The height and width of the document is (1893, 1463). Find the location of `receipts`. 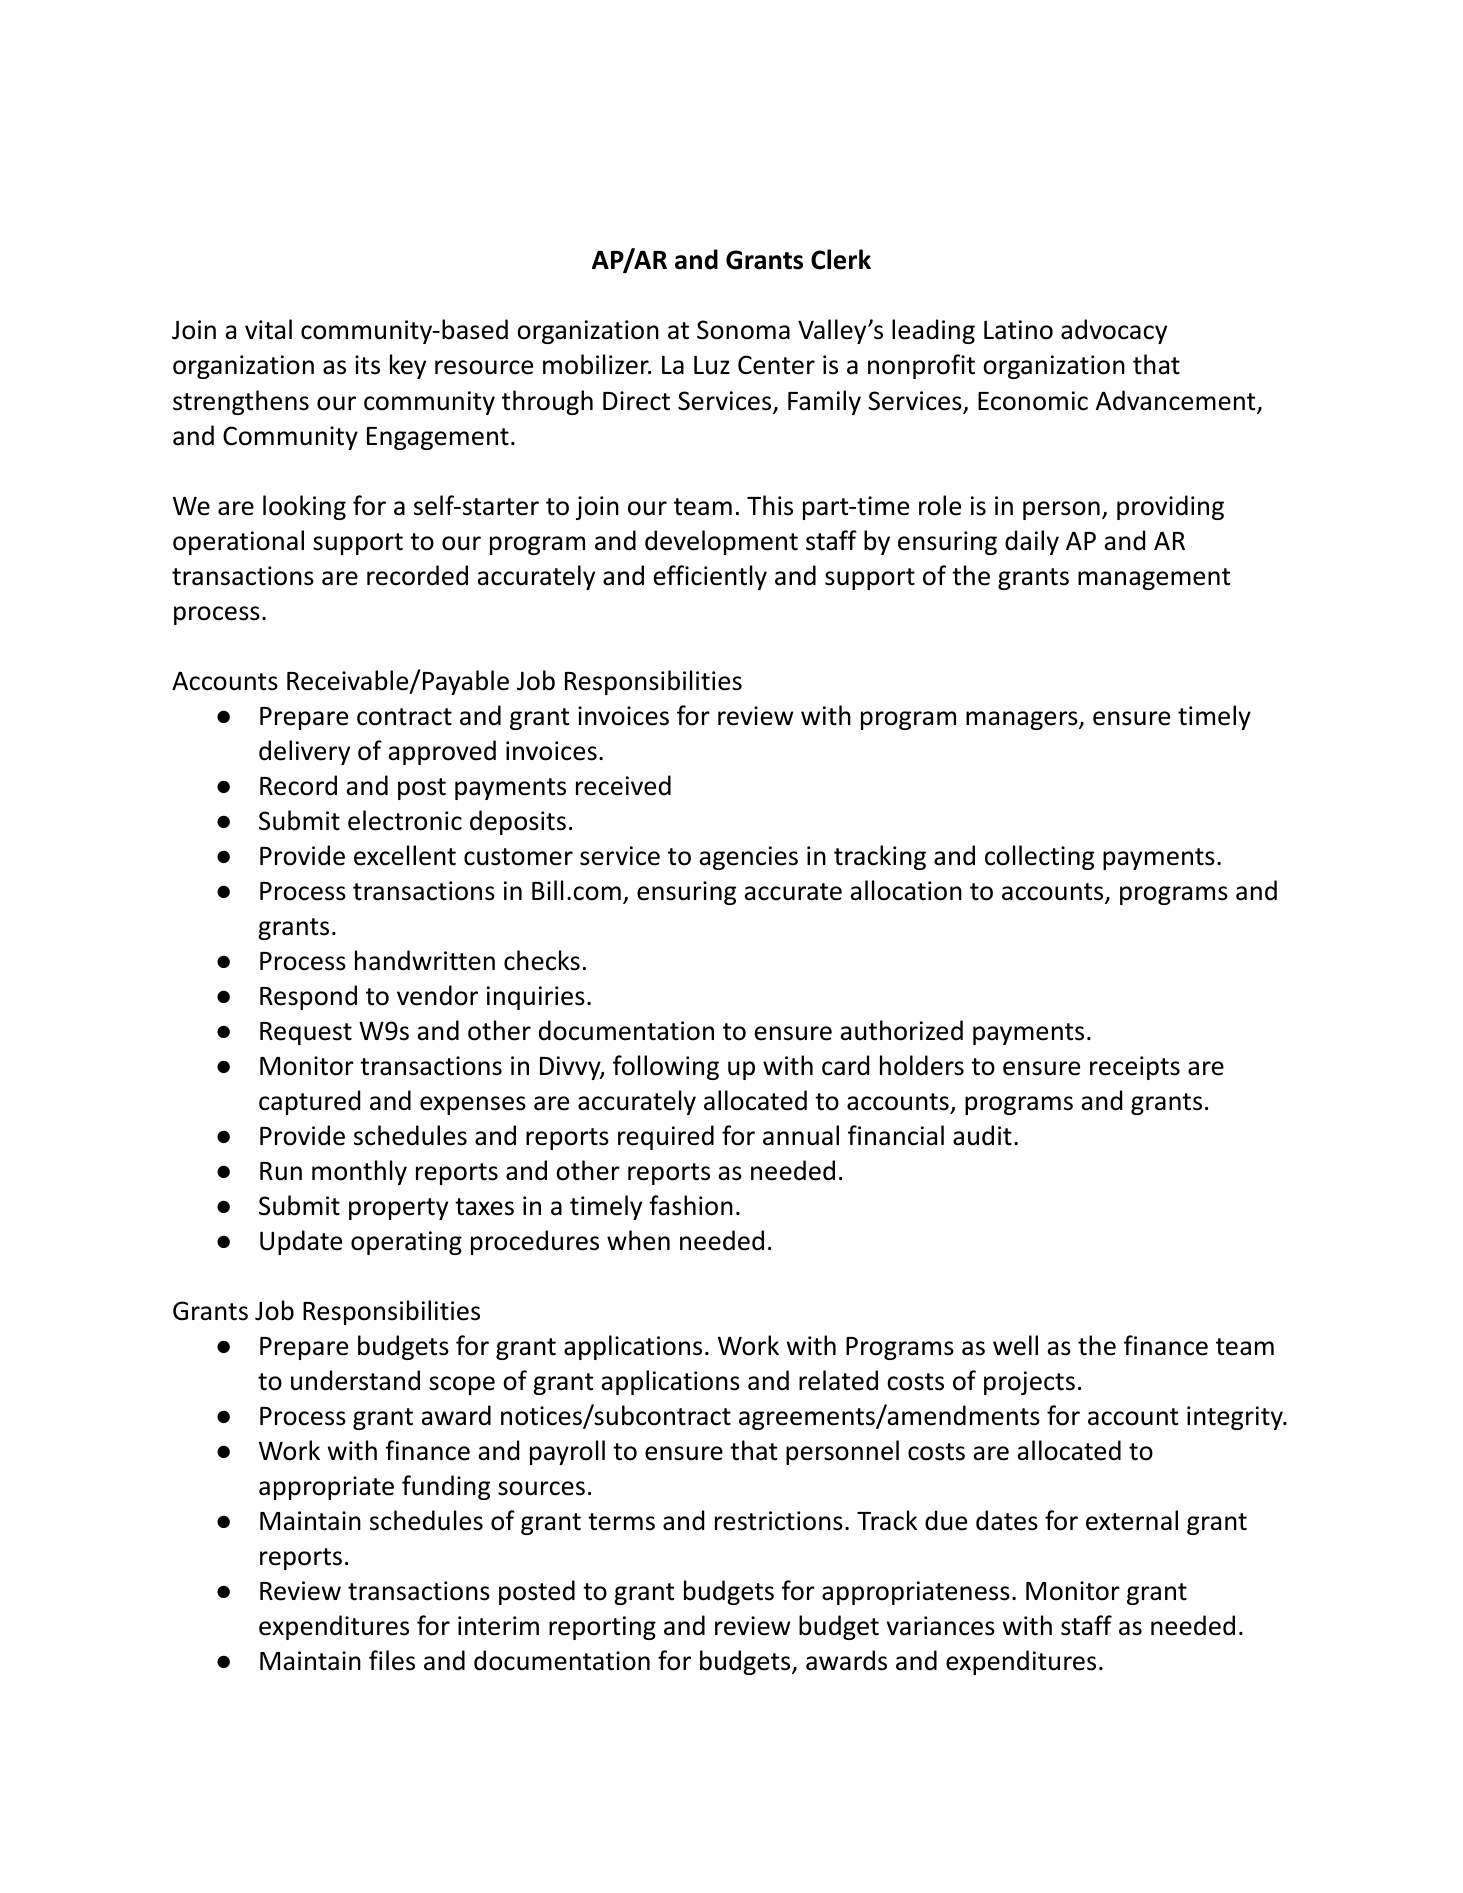

receipts is located at coordinates (1135, 1068).
